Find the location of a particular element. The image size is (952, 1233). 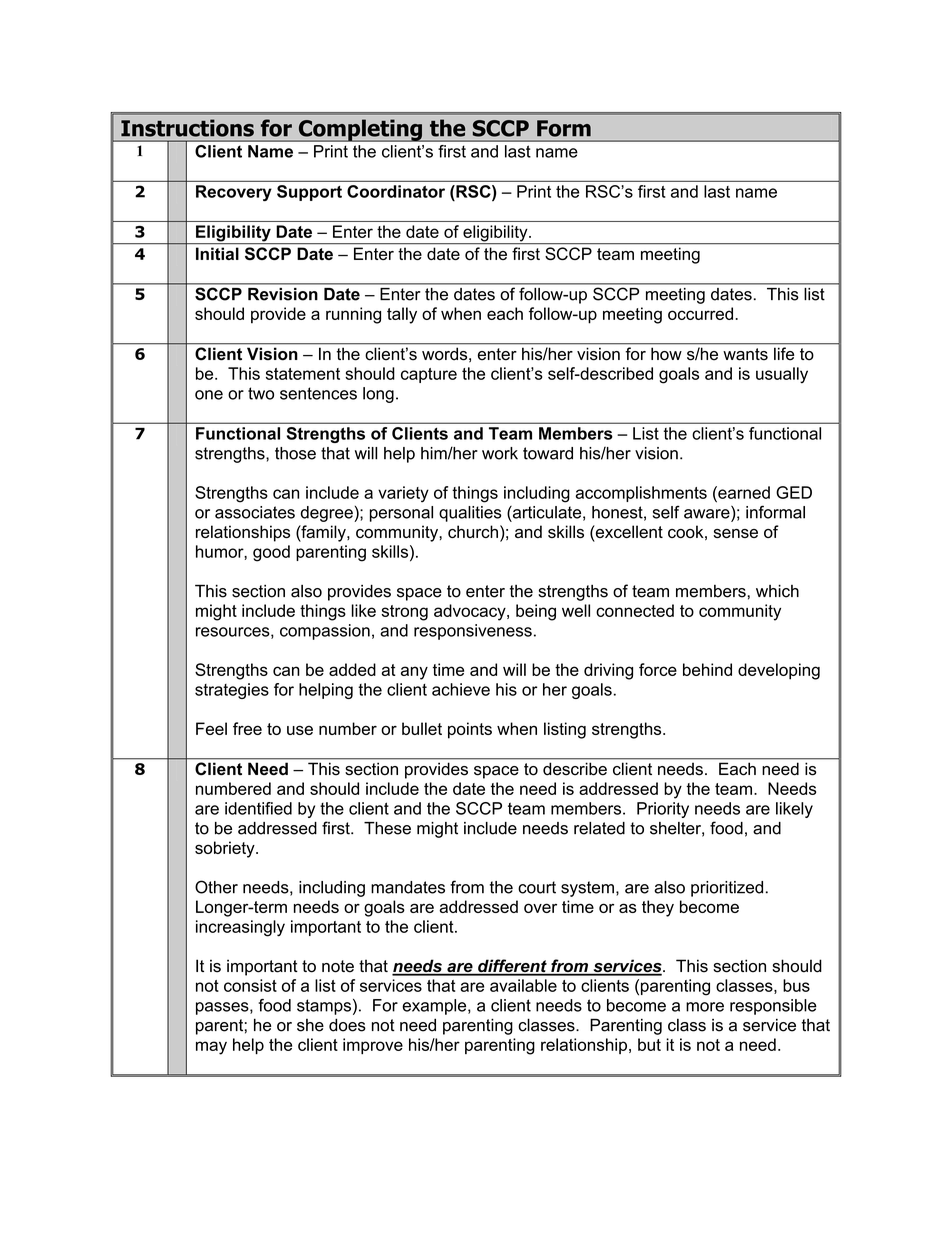

those is located at coordinates (295, 453).
